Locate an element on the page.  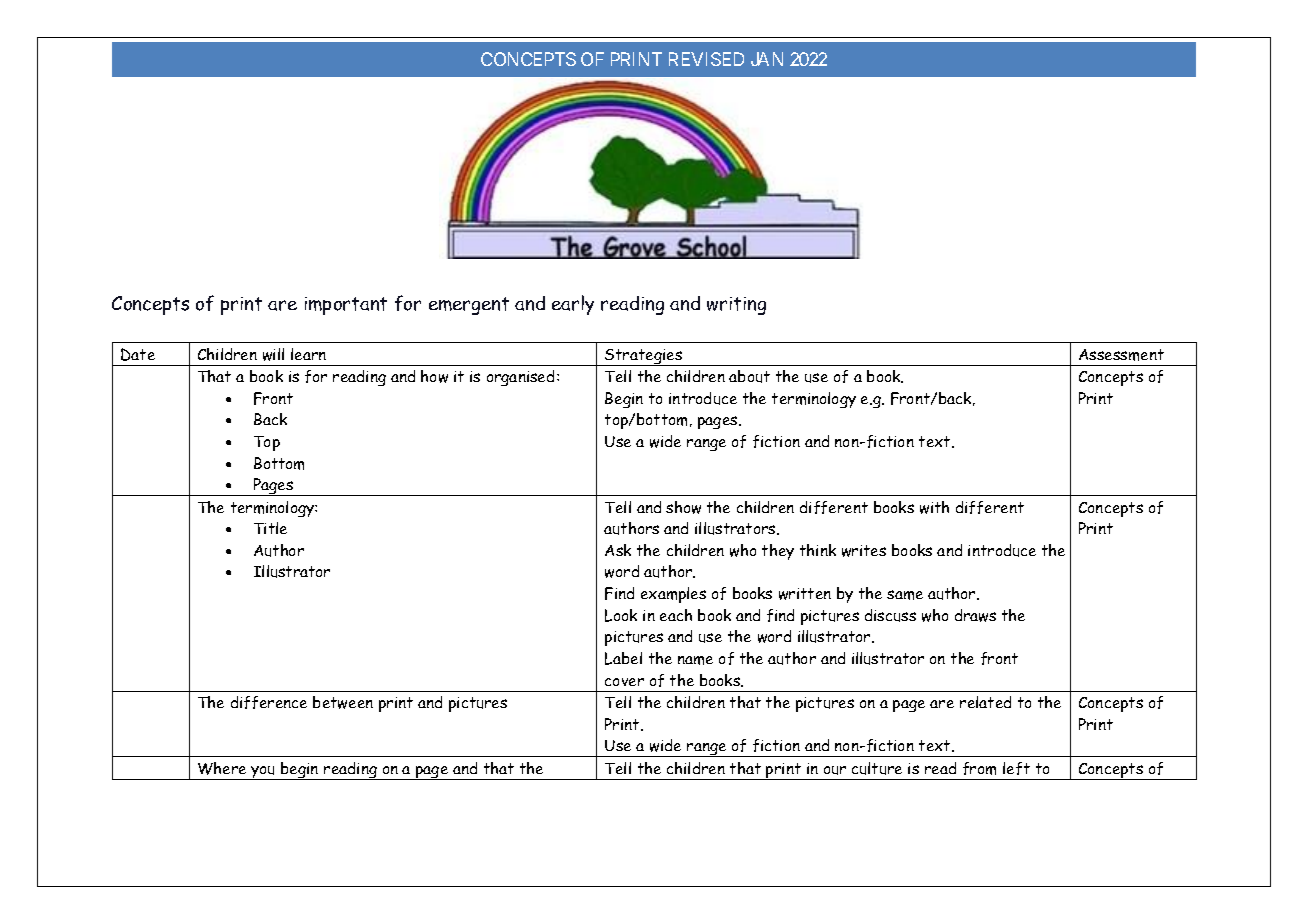
REVISED is located at coordinates (706, 59).
